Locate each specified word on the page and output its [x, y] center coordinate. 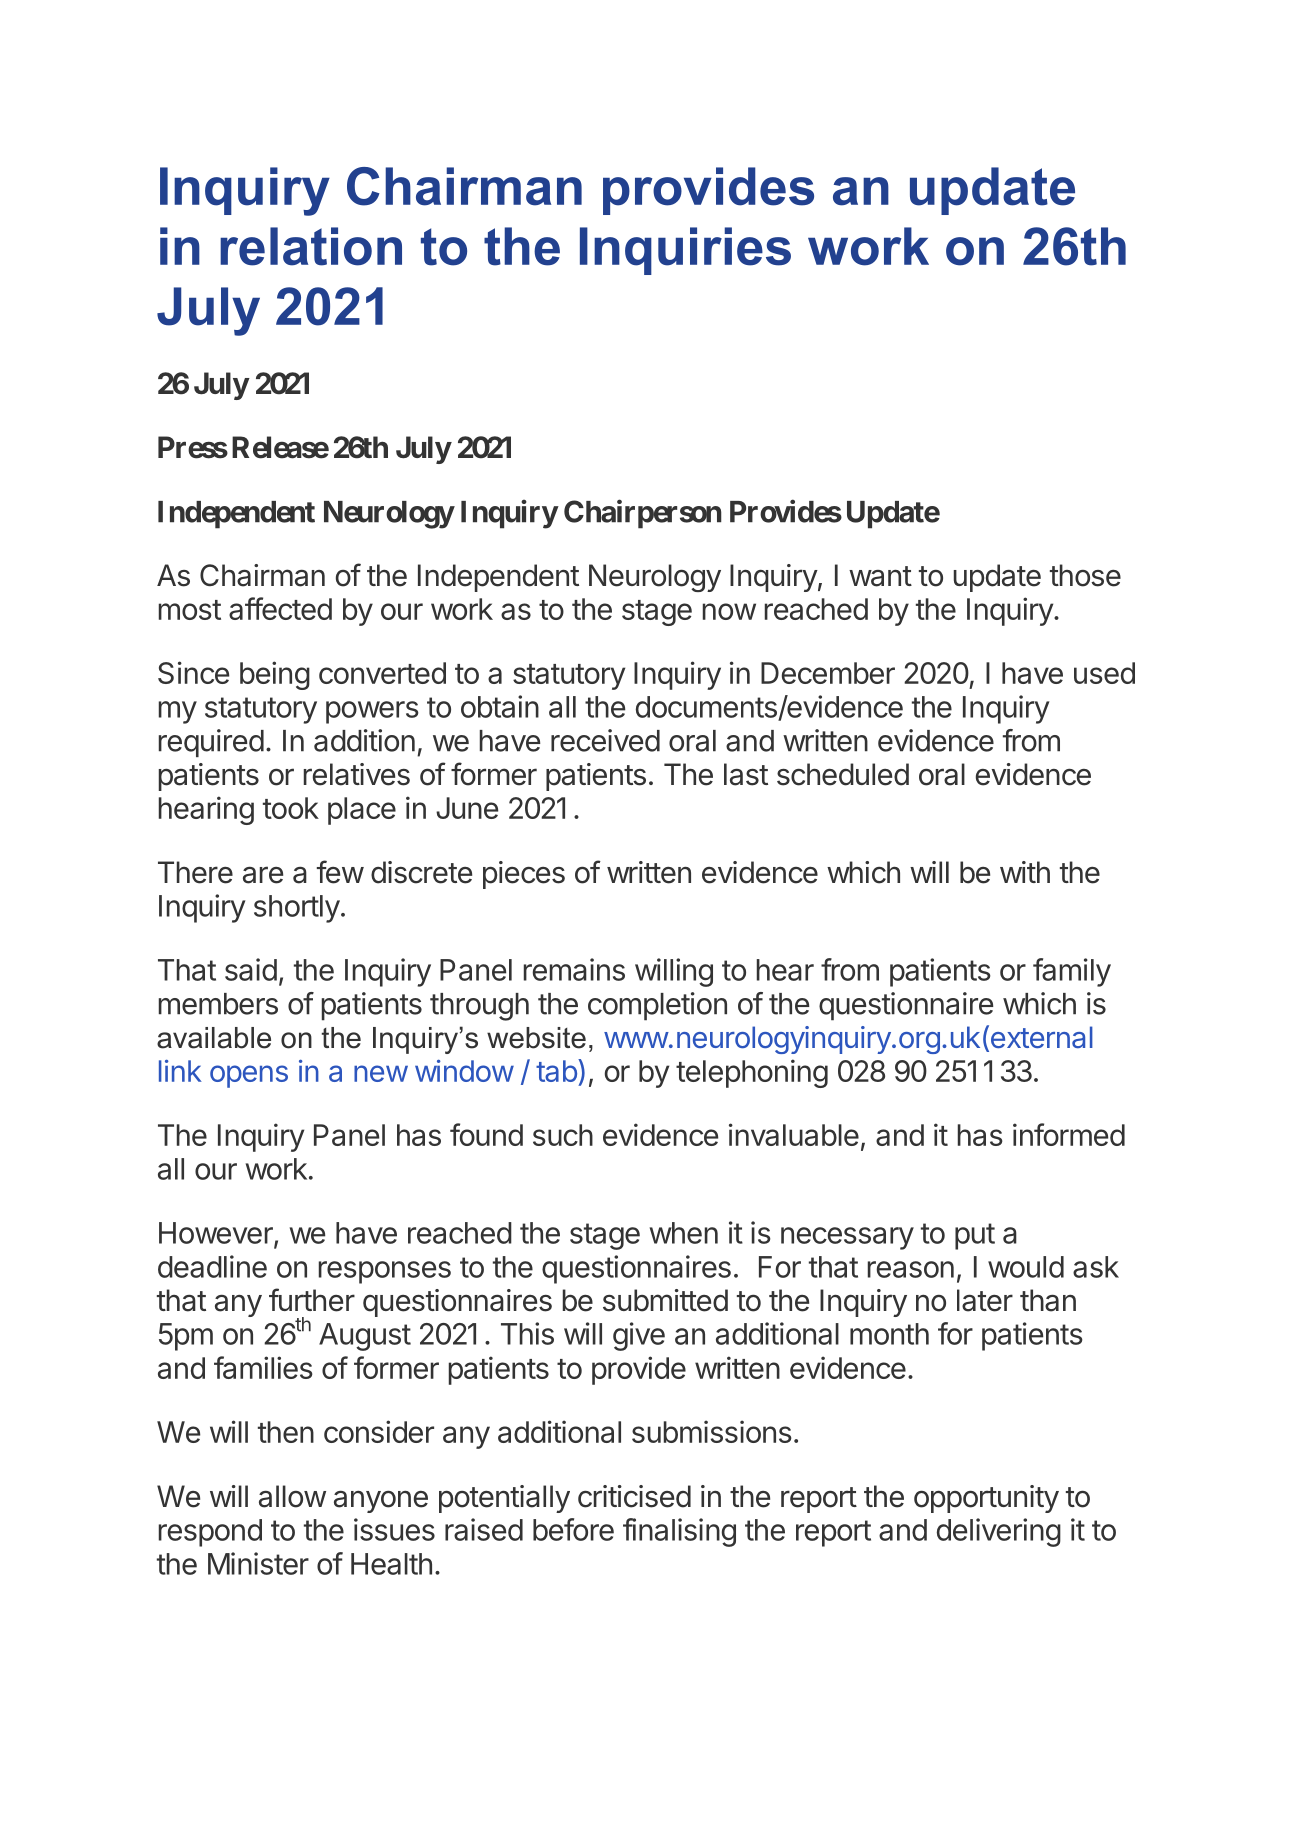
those [1085, 575]
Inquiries [685, 251]
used [1104, 673]
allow [292, 1496]
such [563, 1135]
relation [311, 246]
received [605, 740]
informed [1069, 1134]
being [275, 675]
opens [249, 1076]
